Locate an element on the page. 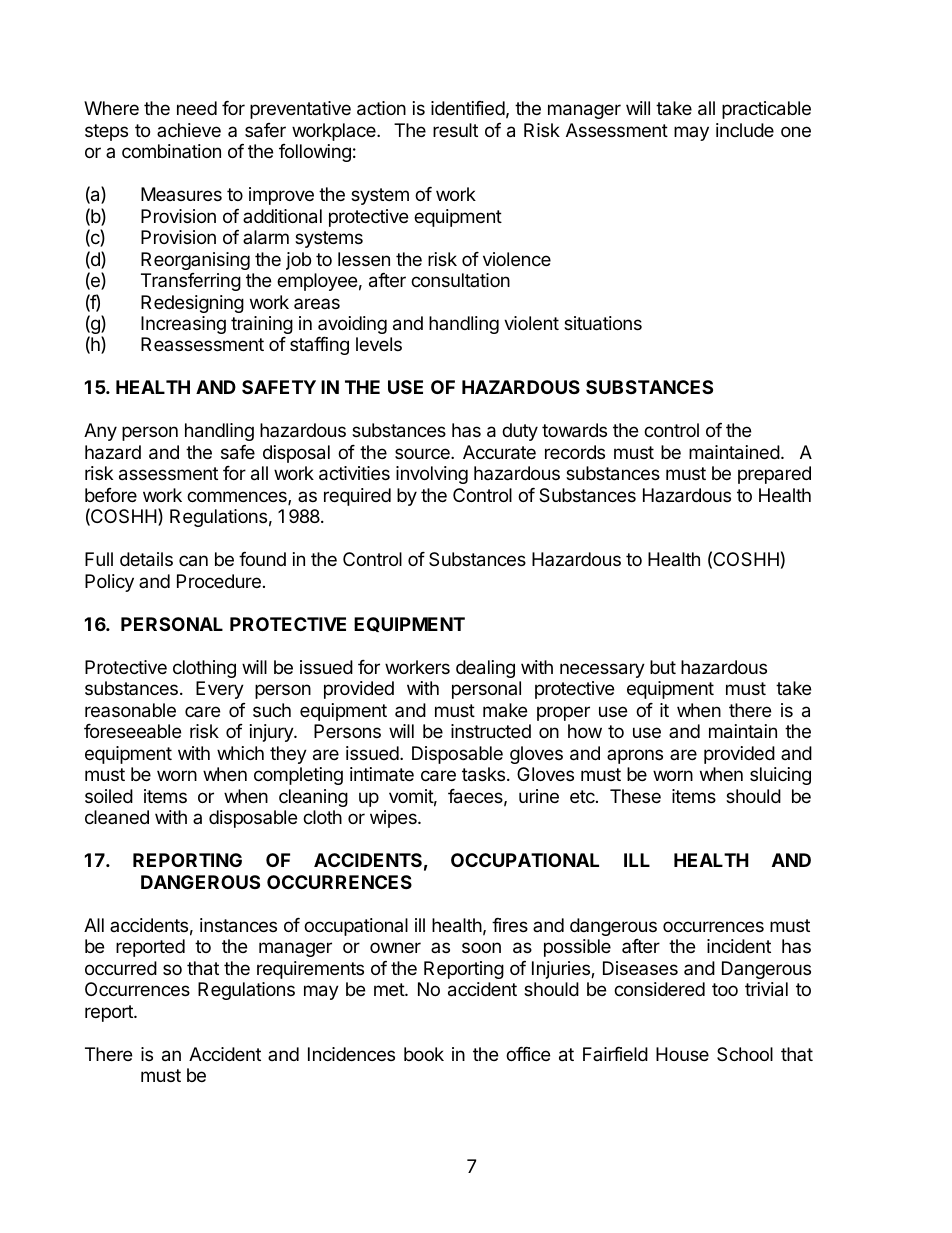 The height and width of the document is (1233, 952). dealing is located at coordinates (485, 669).
